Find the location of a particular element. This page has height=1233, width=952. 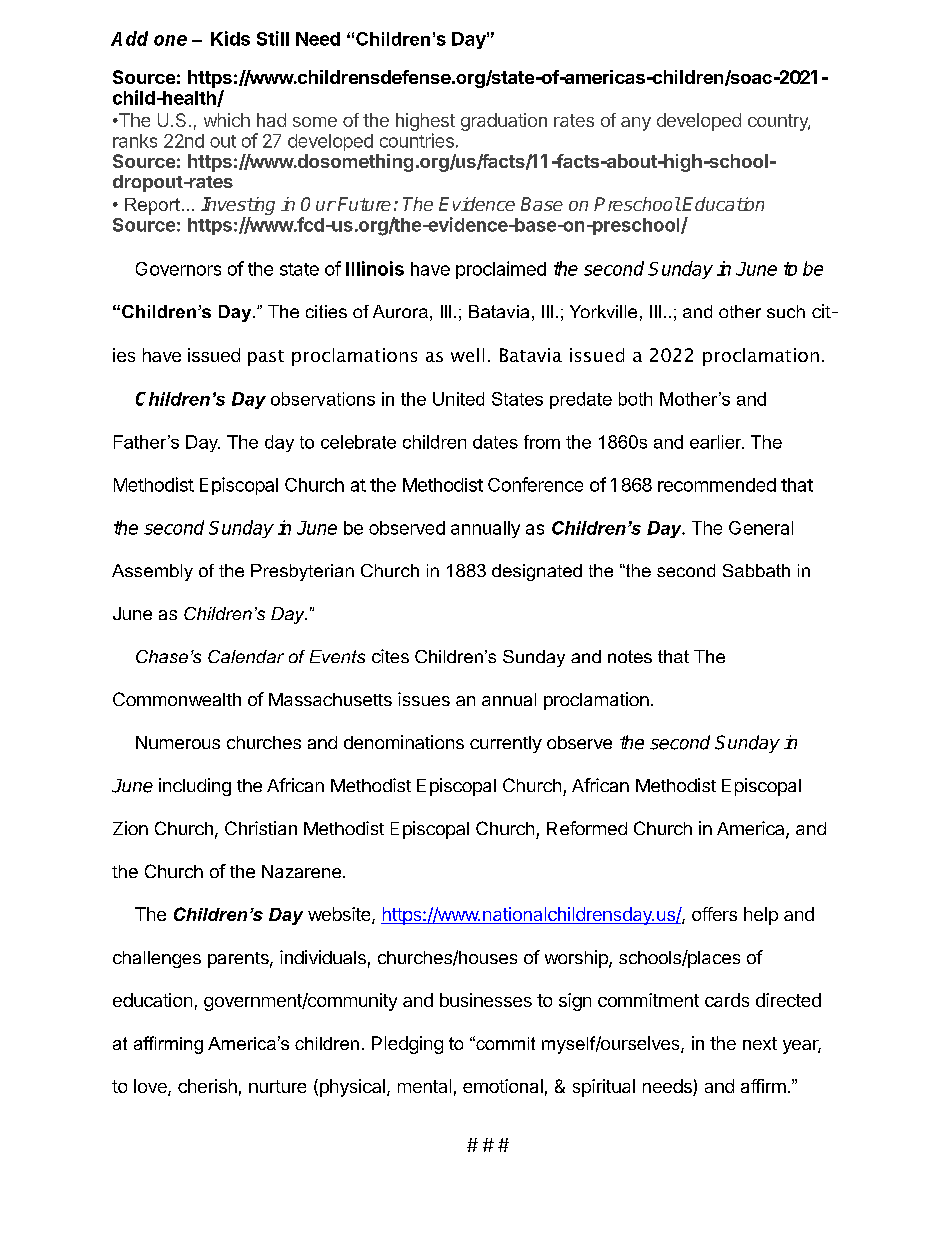

offers is located at coordinates (714, 914).
